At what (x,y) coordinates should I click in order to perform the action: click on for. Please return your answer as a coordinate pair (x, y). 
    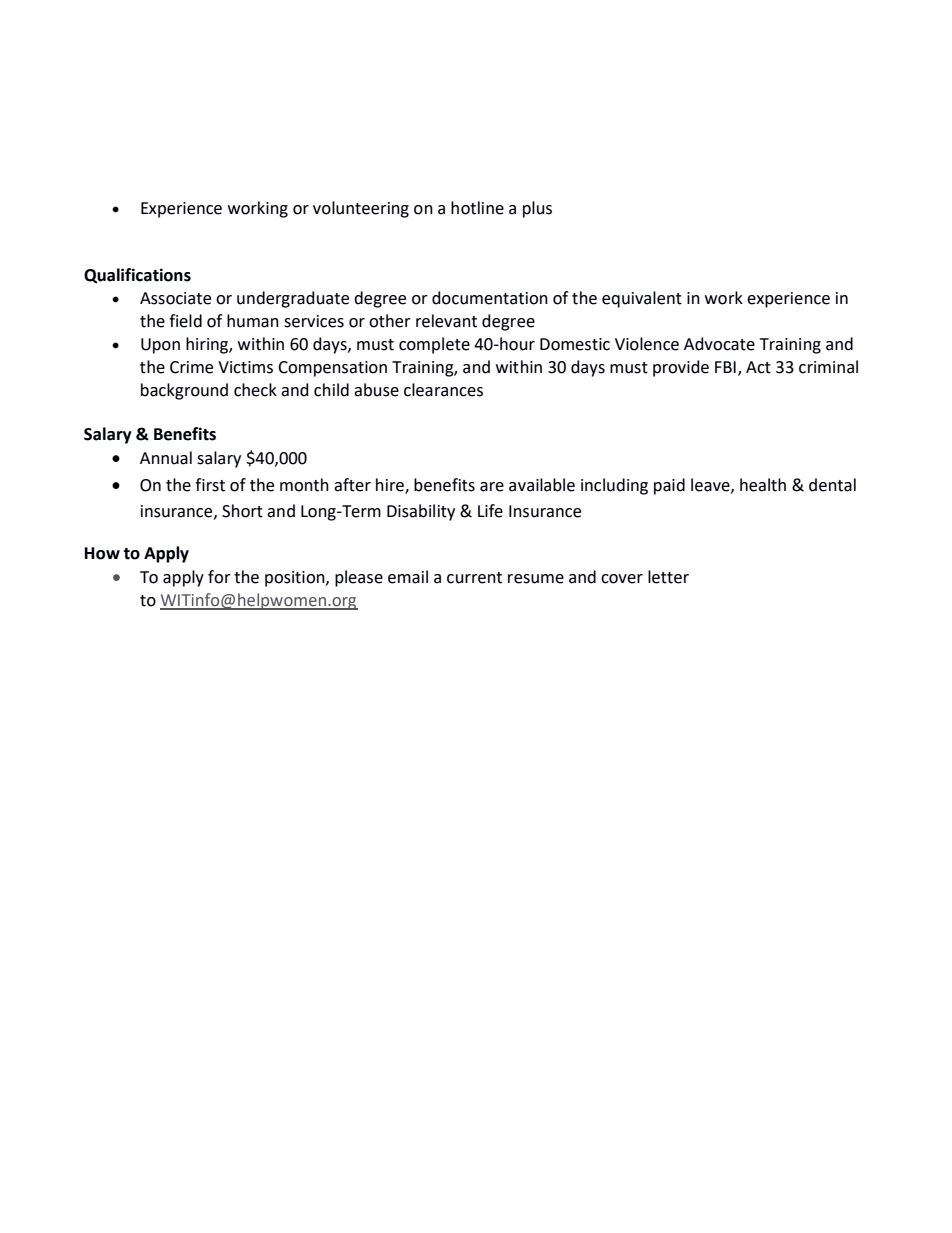
    Looking at the image, I should click on (219, 577).
